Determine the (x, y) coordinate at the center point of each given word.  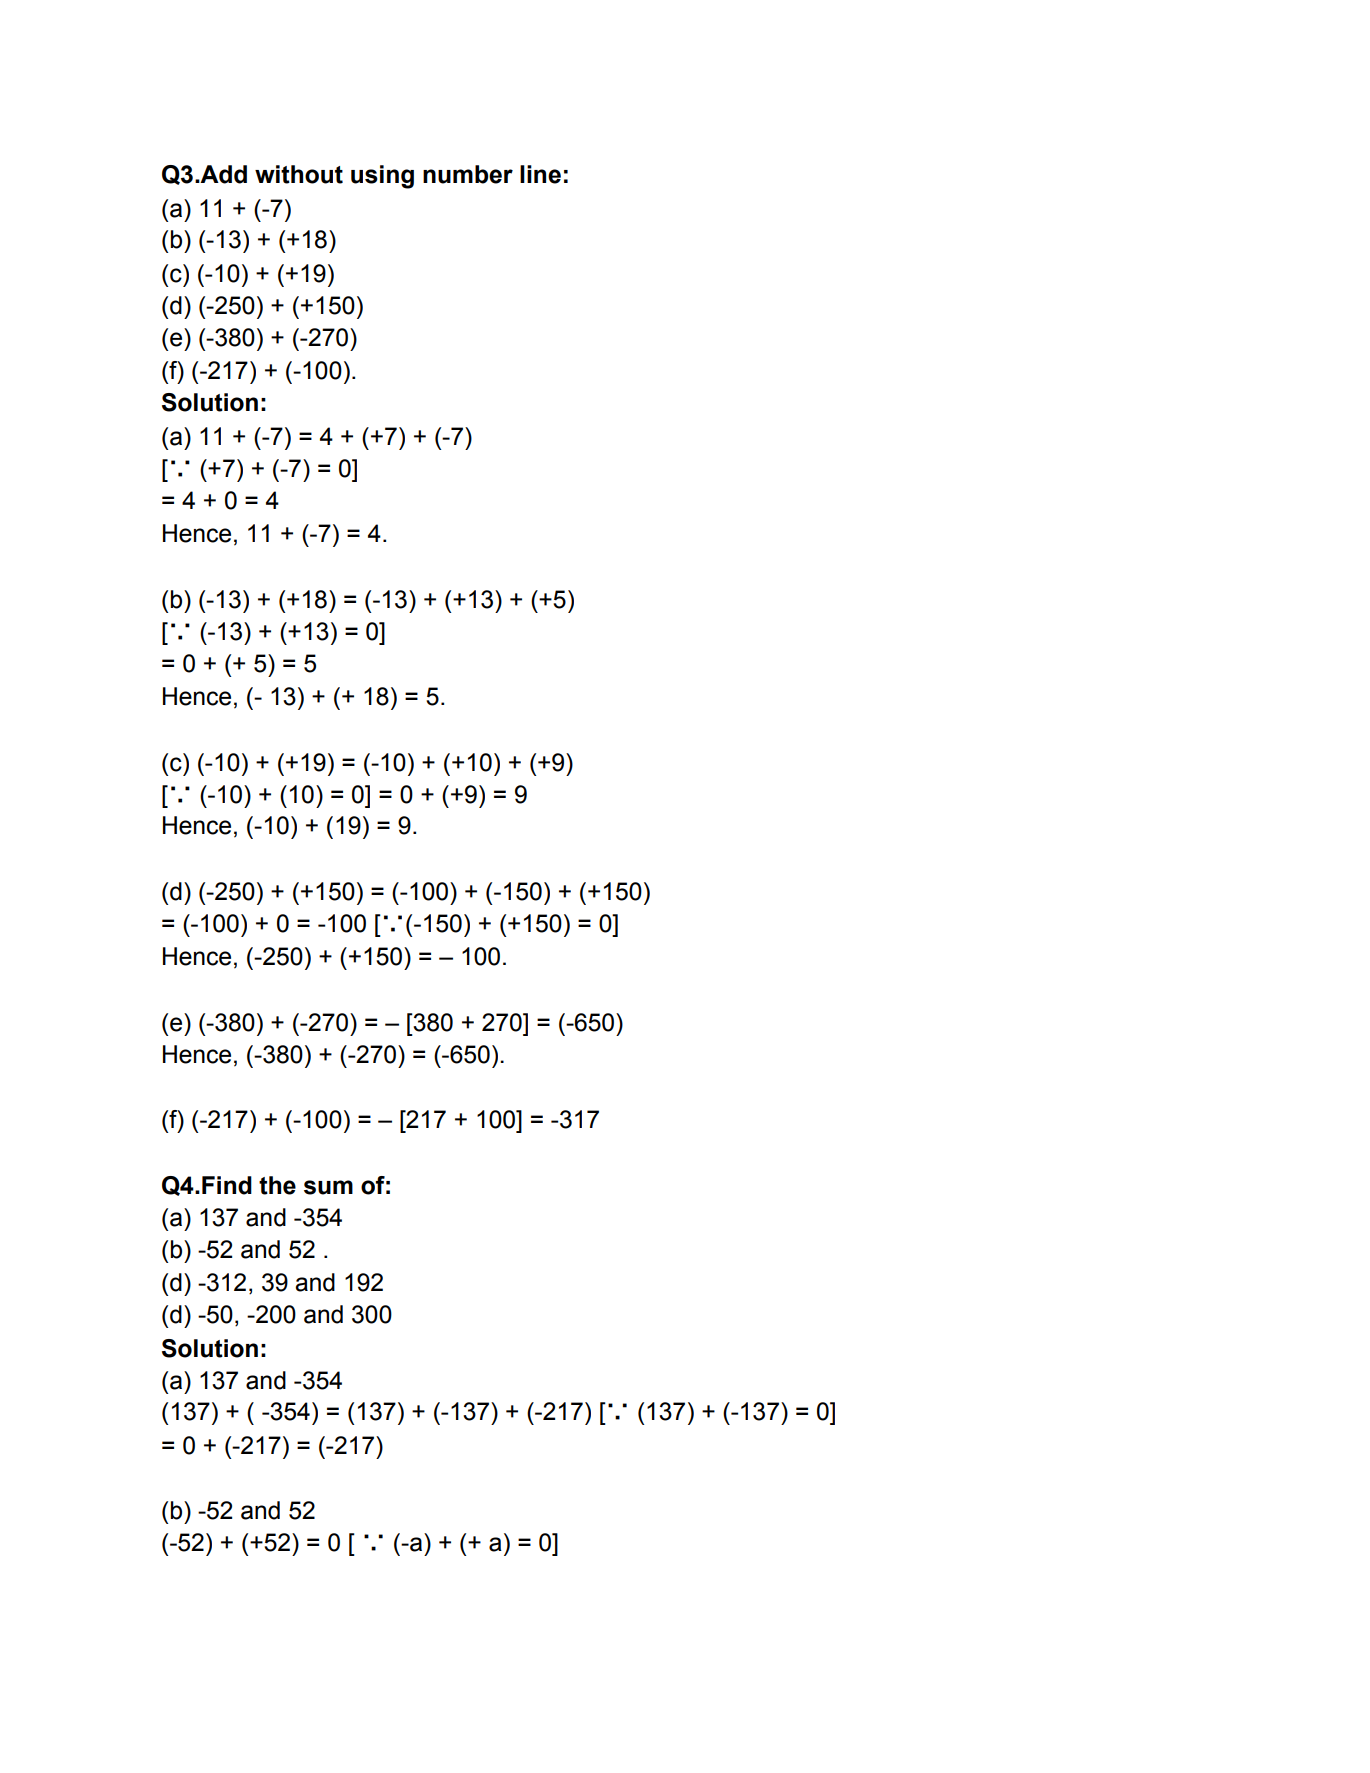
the (277, 1185)
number (468, 174)
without (299, 174)
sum (328, 1187)
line (540, 174)
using (382, 177)
